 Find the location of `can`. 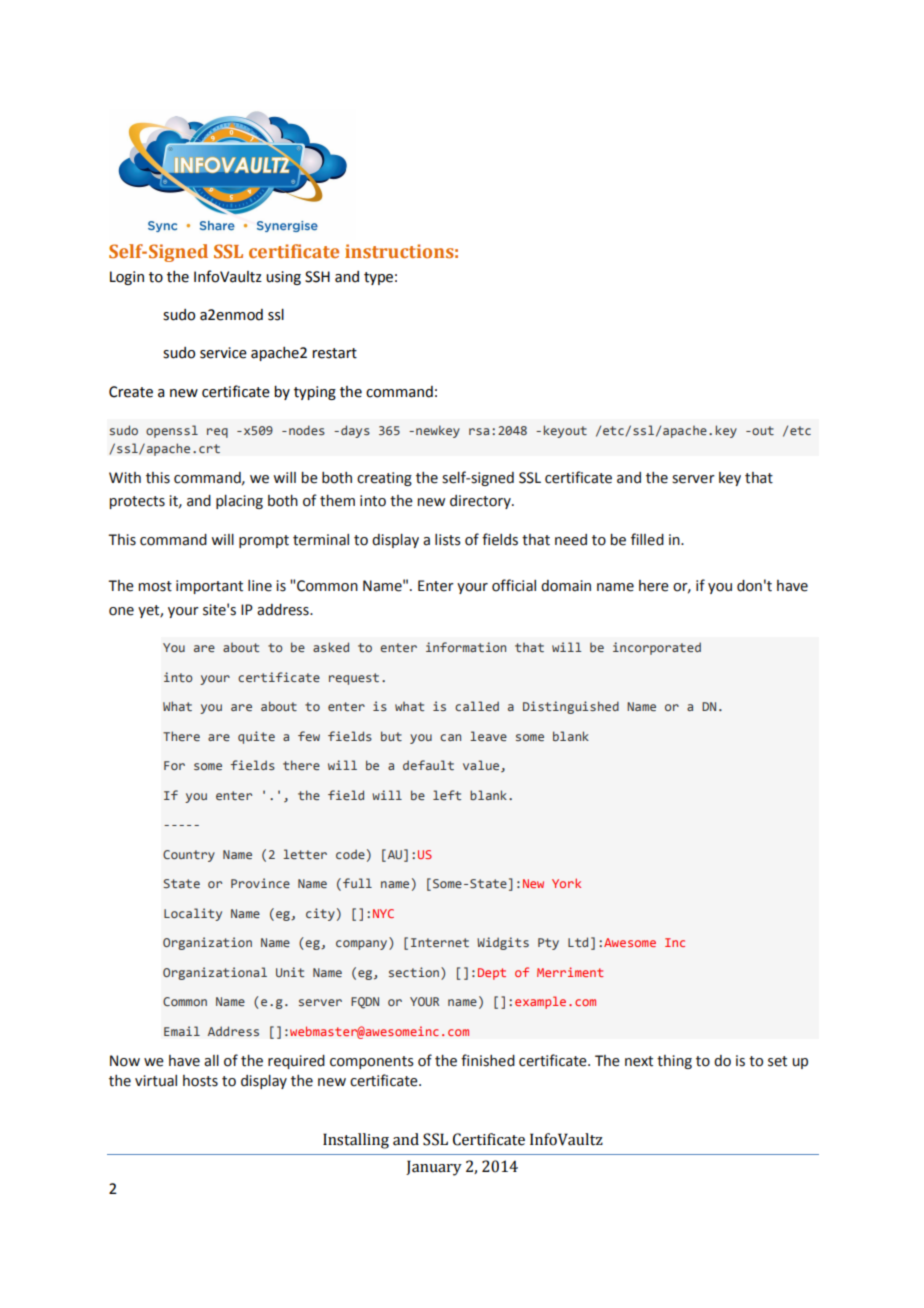

can is located at coordinates (450, 737).
